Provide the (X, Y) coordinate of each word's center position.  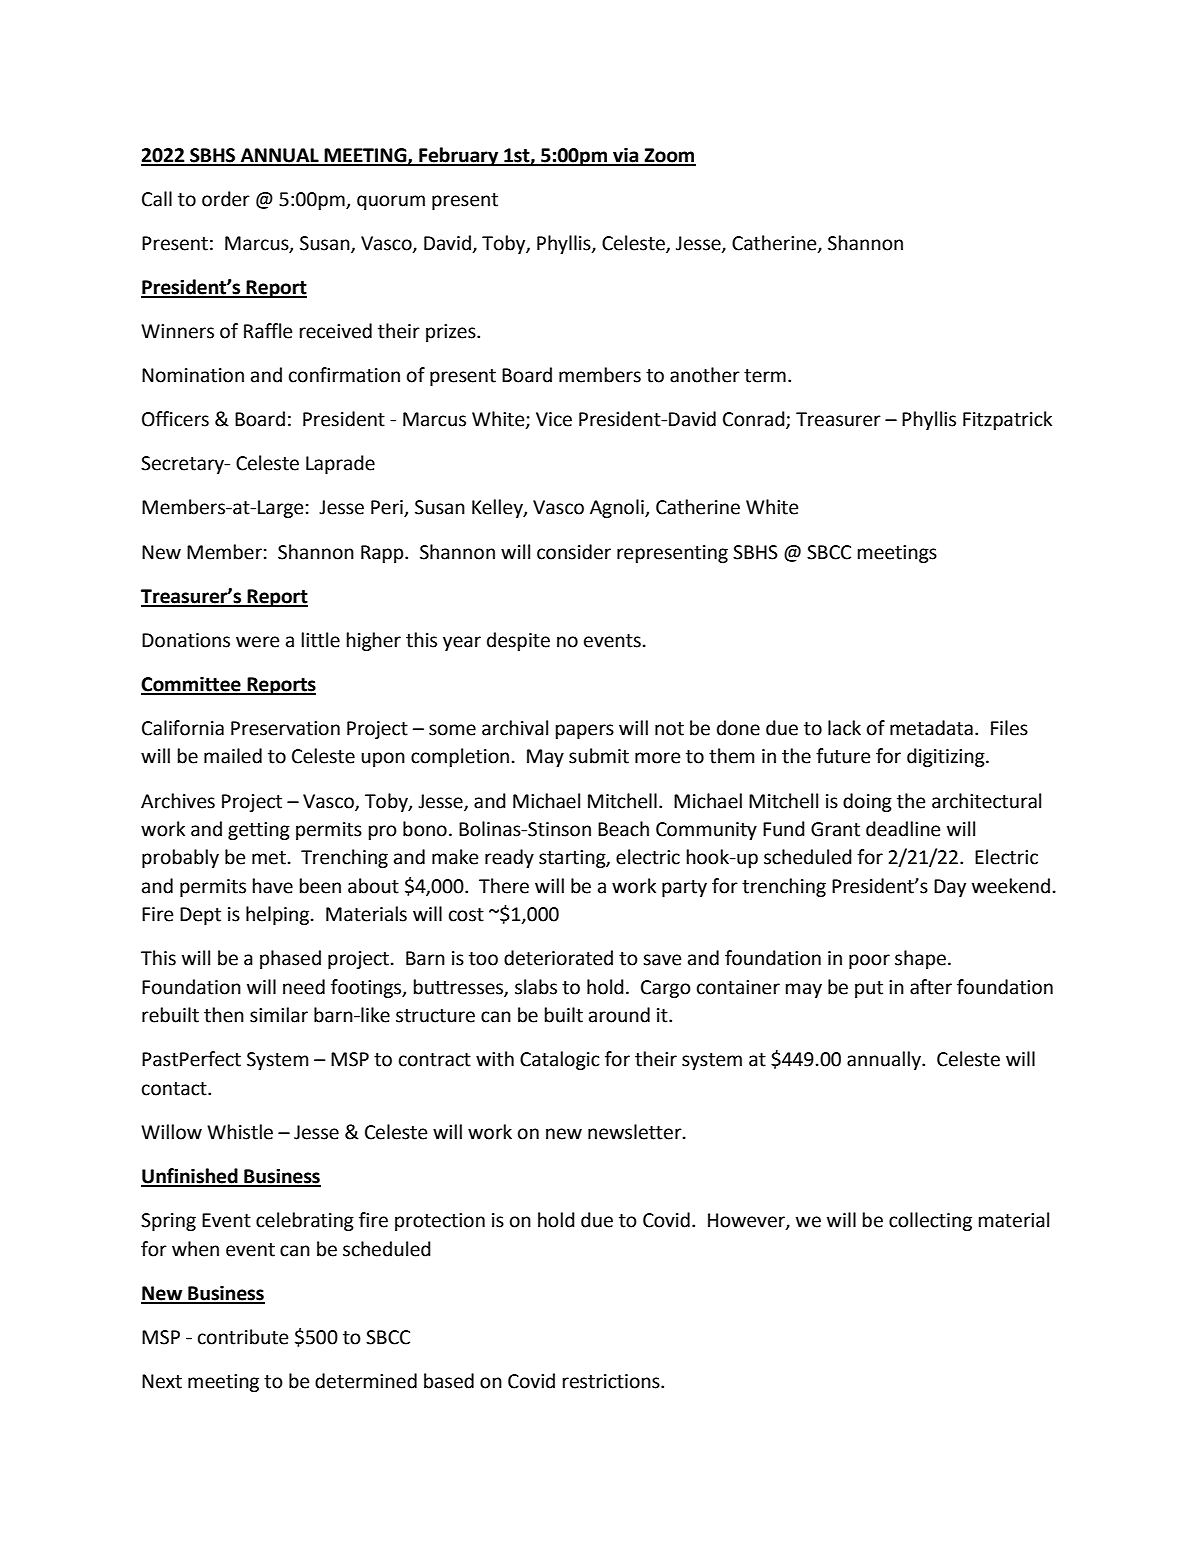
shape (920, 959)
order (226, 199)
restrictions (612, 1381)
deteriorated (558, 958)
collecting (930, 1221)
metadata (931, 728)
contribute (243, 1337)
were (257, 642)
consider (574, 552)
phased (290, 959)
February (459, 156)
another (705, 375)
